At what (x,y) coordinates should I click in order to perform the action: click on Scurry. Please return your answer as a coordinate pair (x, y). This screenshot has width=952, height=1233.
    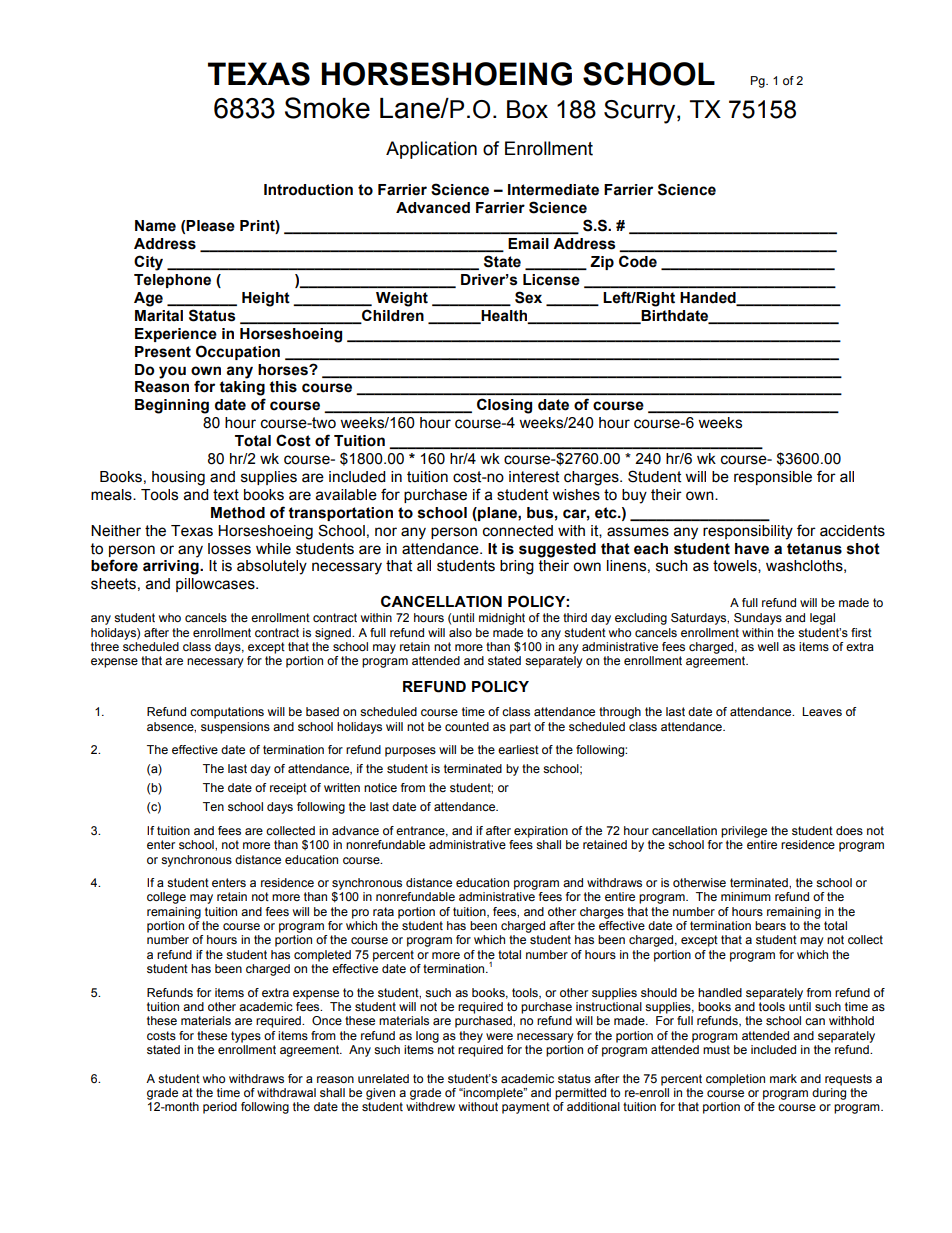
    Looking at the image, I should click on (641, 112).
